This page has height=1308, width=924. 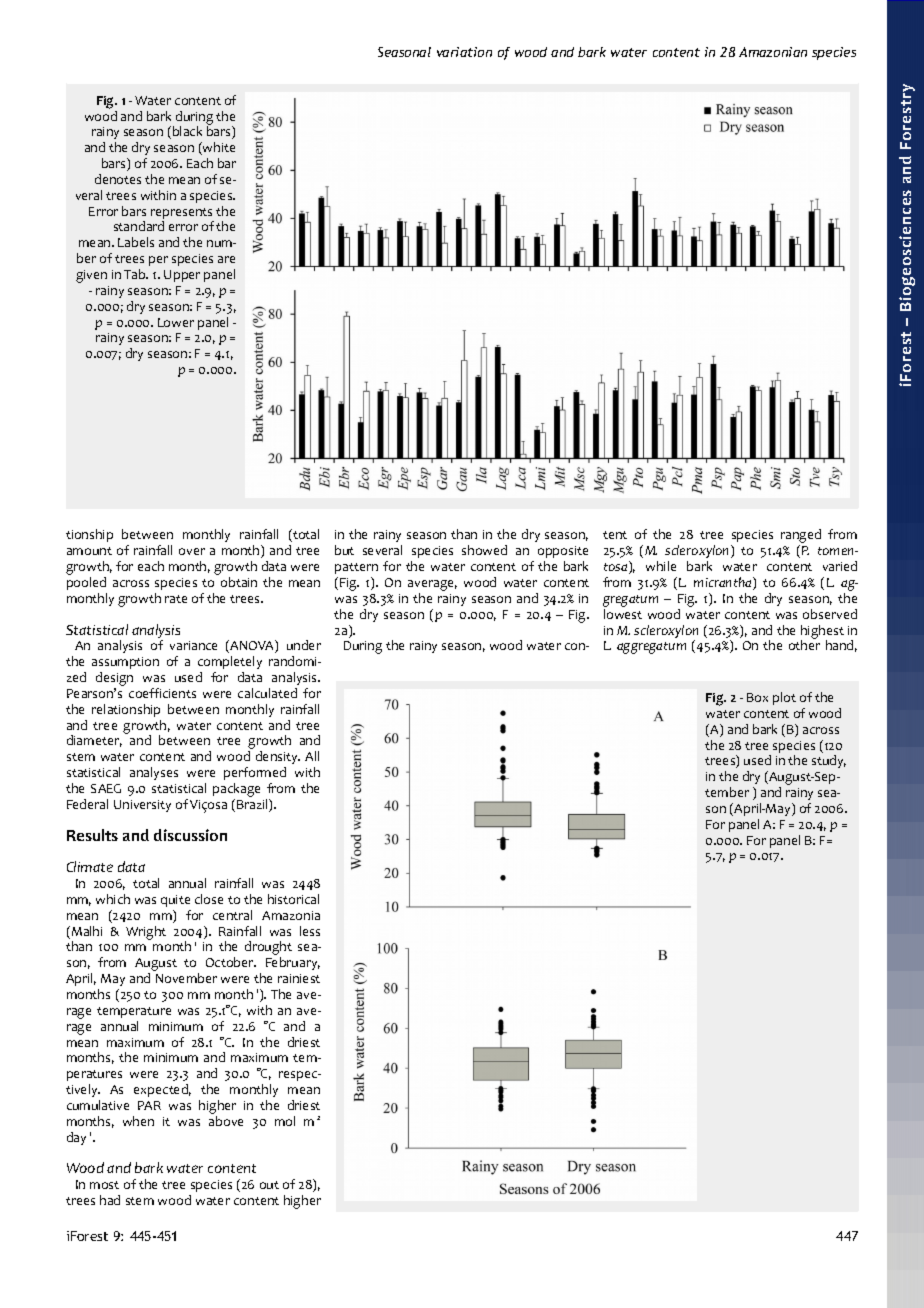 What do you see at coordinates (285, 1121) in the page?
I see `mol` at bounding box center [285, 1121].
